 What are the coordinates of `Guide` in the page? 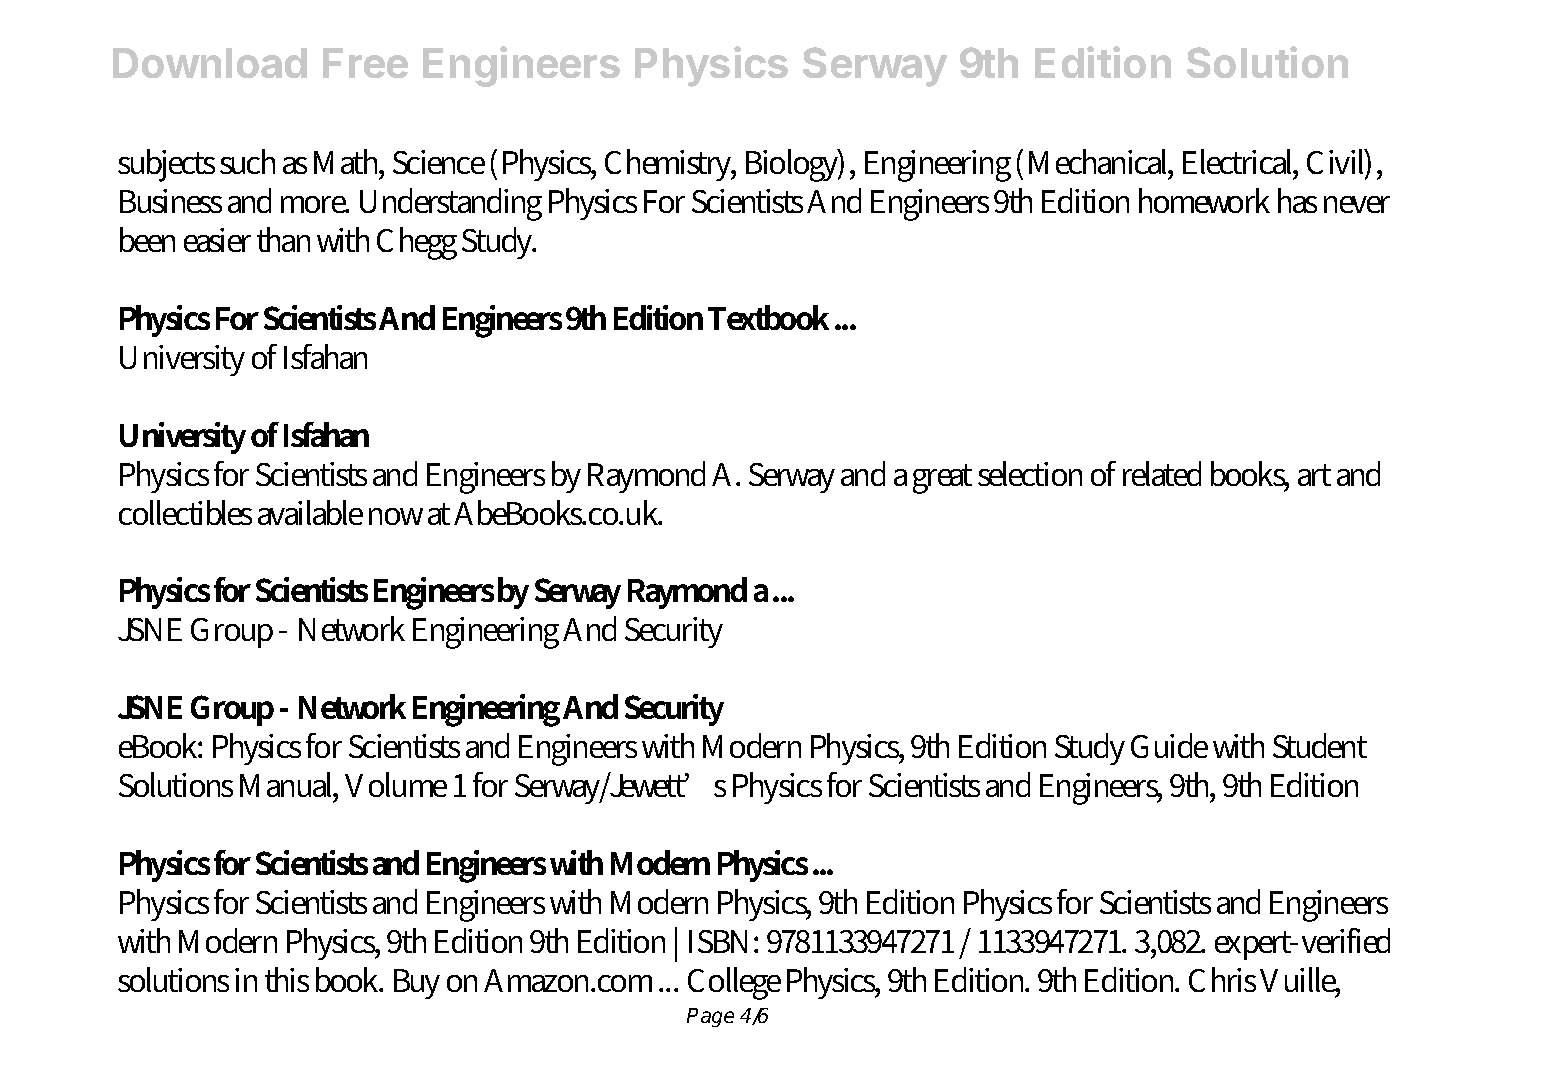 It's located at (1169, 745).
